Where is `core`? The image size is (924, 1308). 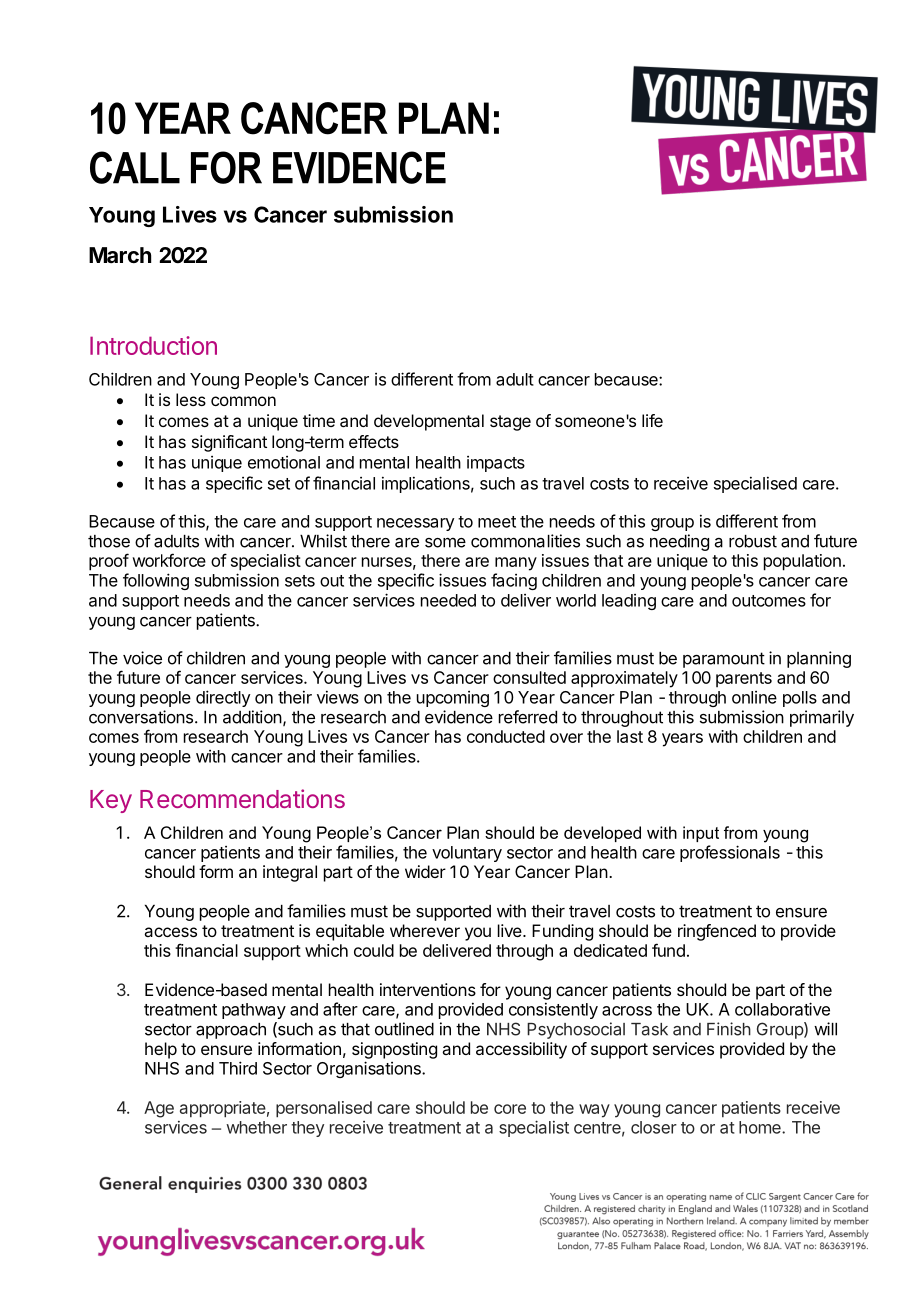
core is located at coordinates (510, 1109).
